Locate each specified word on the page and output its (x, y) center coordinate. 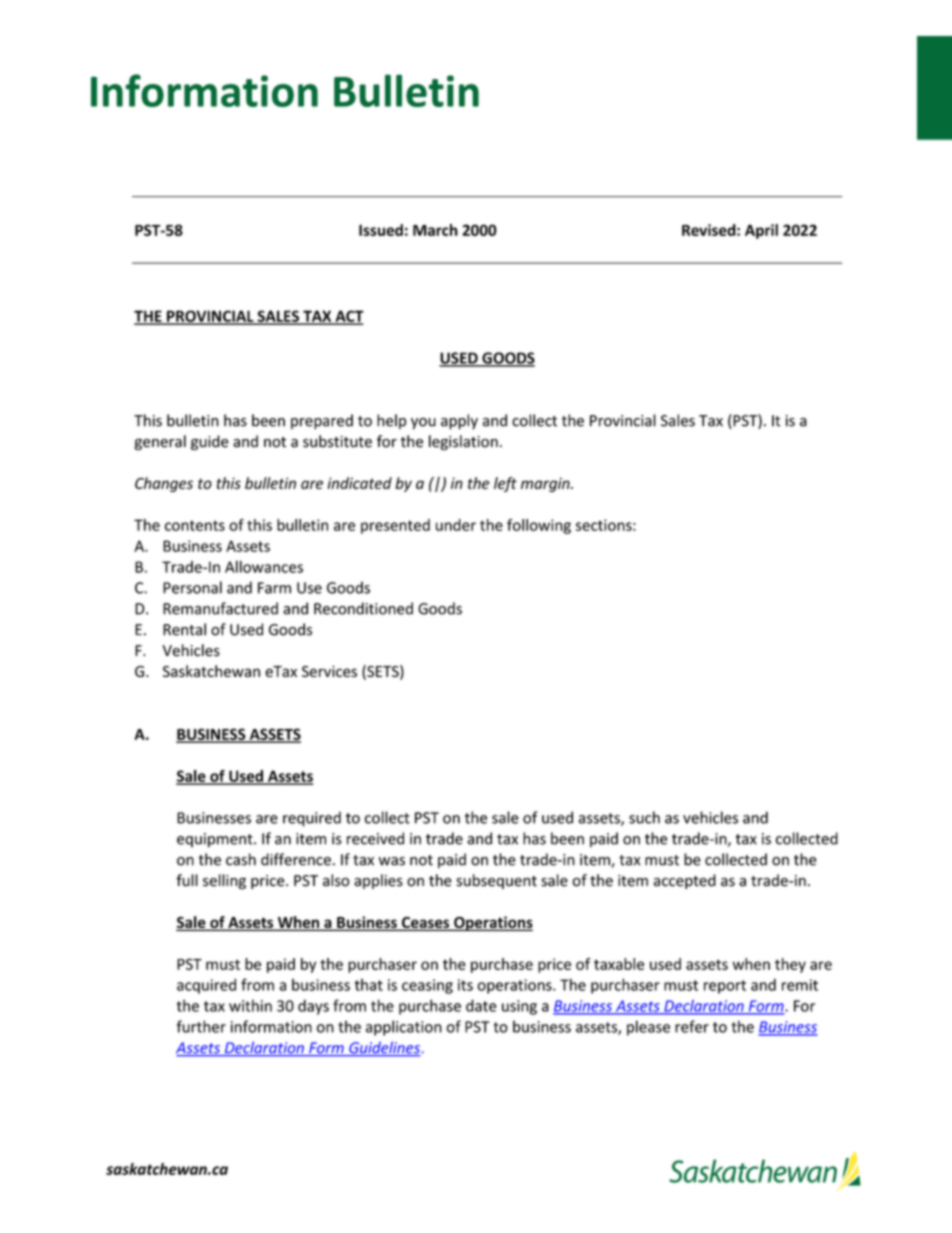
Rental (184, 629)
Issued (381, 230)
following (539, 526)
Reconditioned (363, 608)
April (761, 231)
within (250, 1005)
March (435, 230)
